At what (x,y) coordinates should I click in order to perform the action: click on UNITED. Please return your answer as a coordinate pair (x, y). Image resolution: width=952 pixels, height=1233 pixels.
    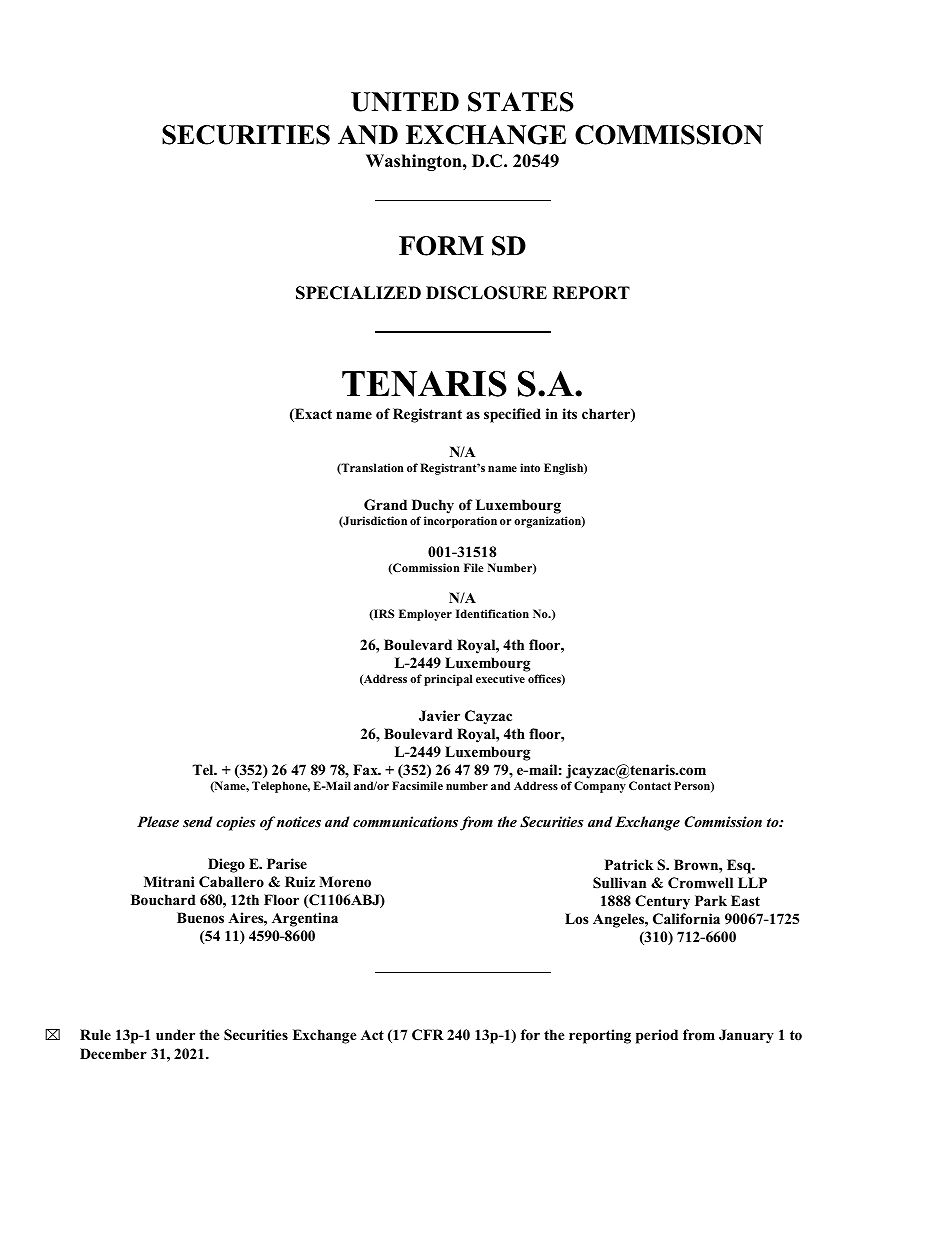
    Looking at the image, I should click on (405, 102).
